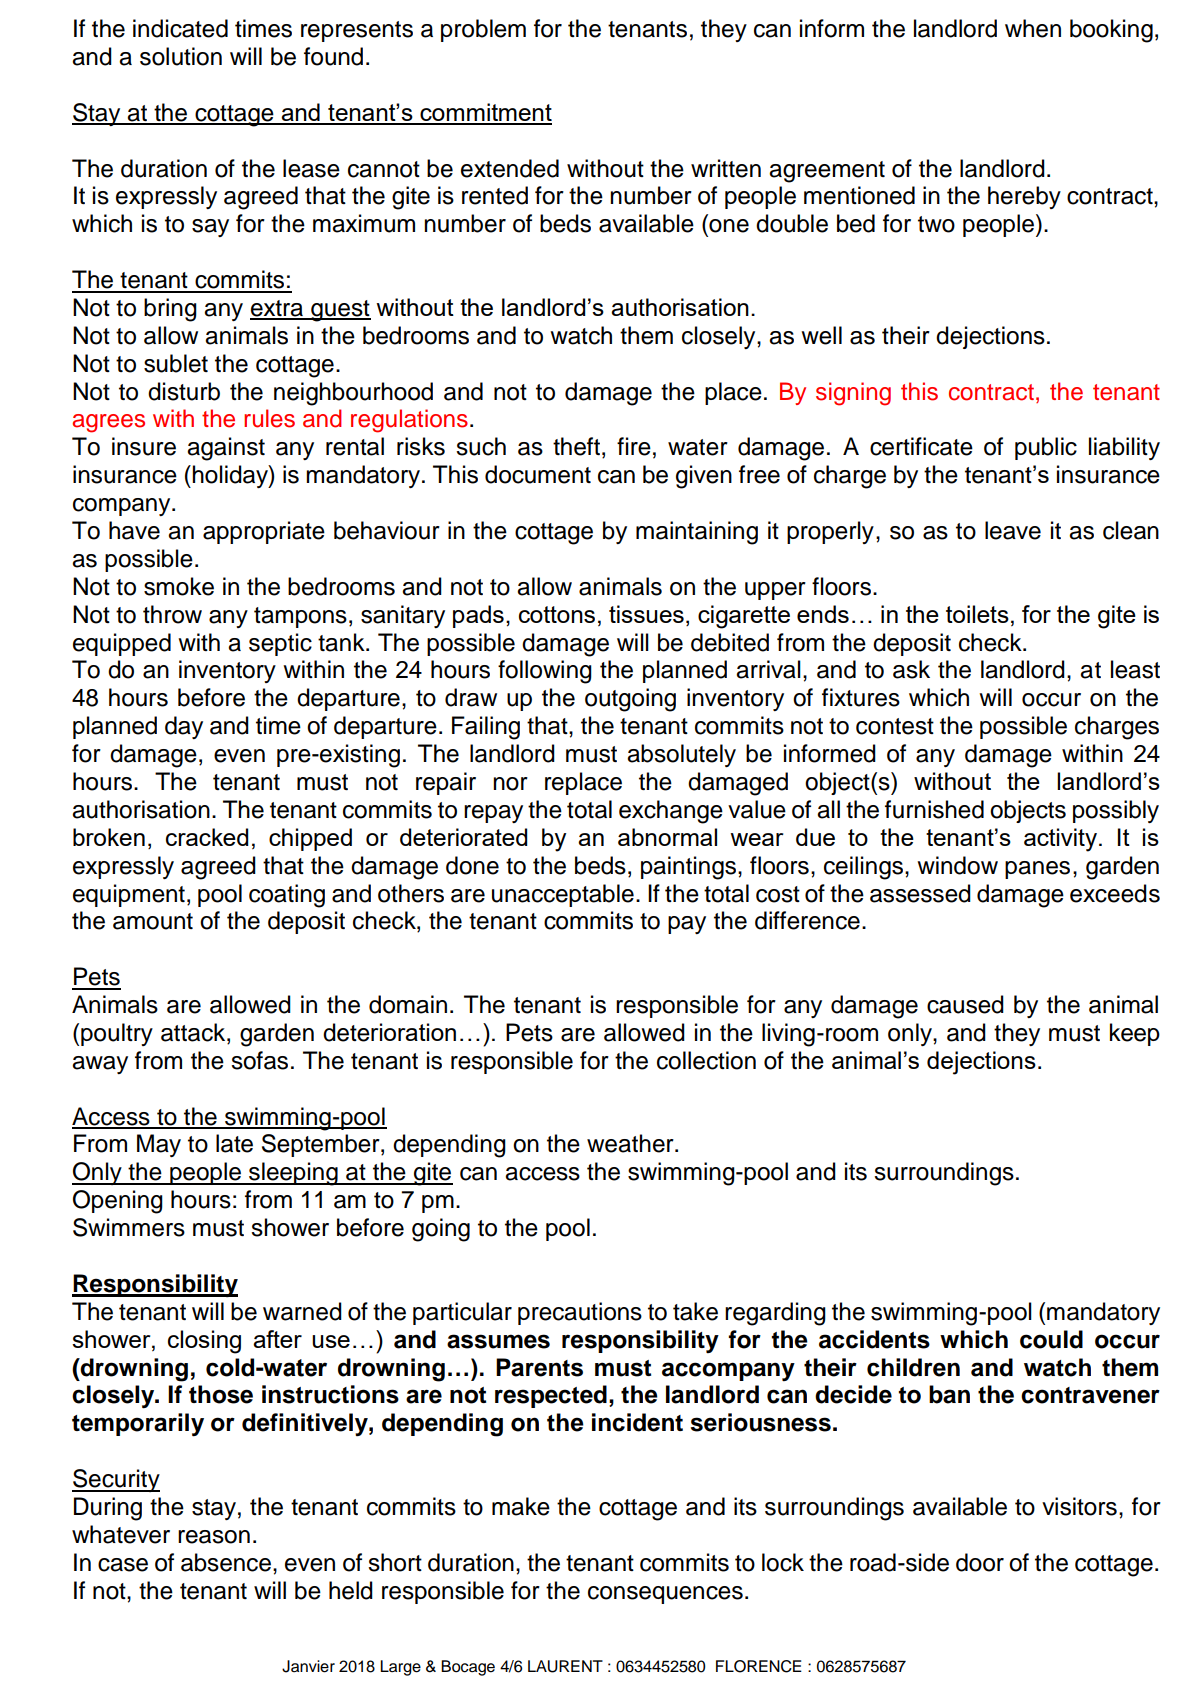  What do you see at coordinates (181, 56) in the screenshot?
I see `solution` at bounding box center [181, 56].
